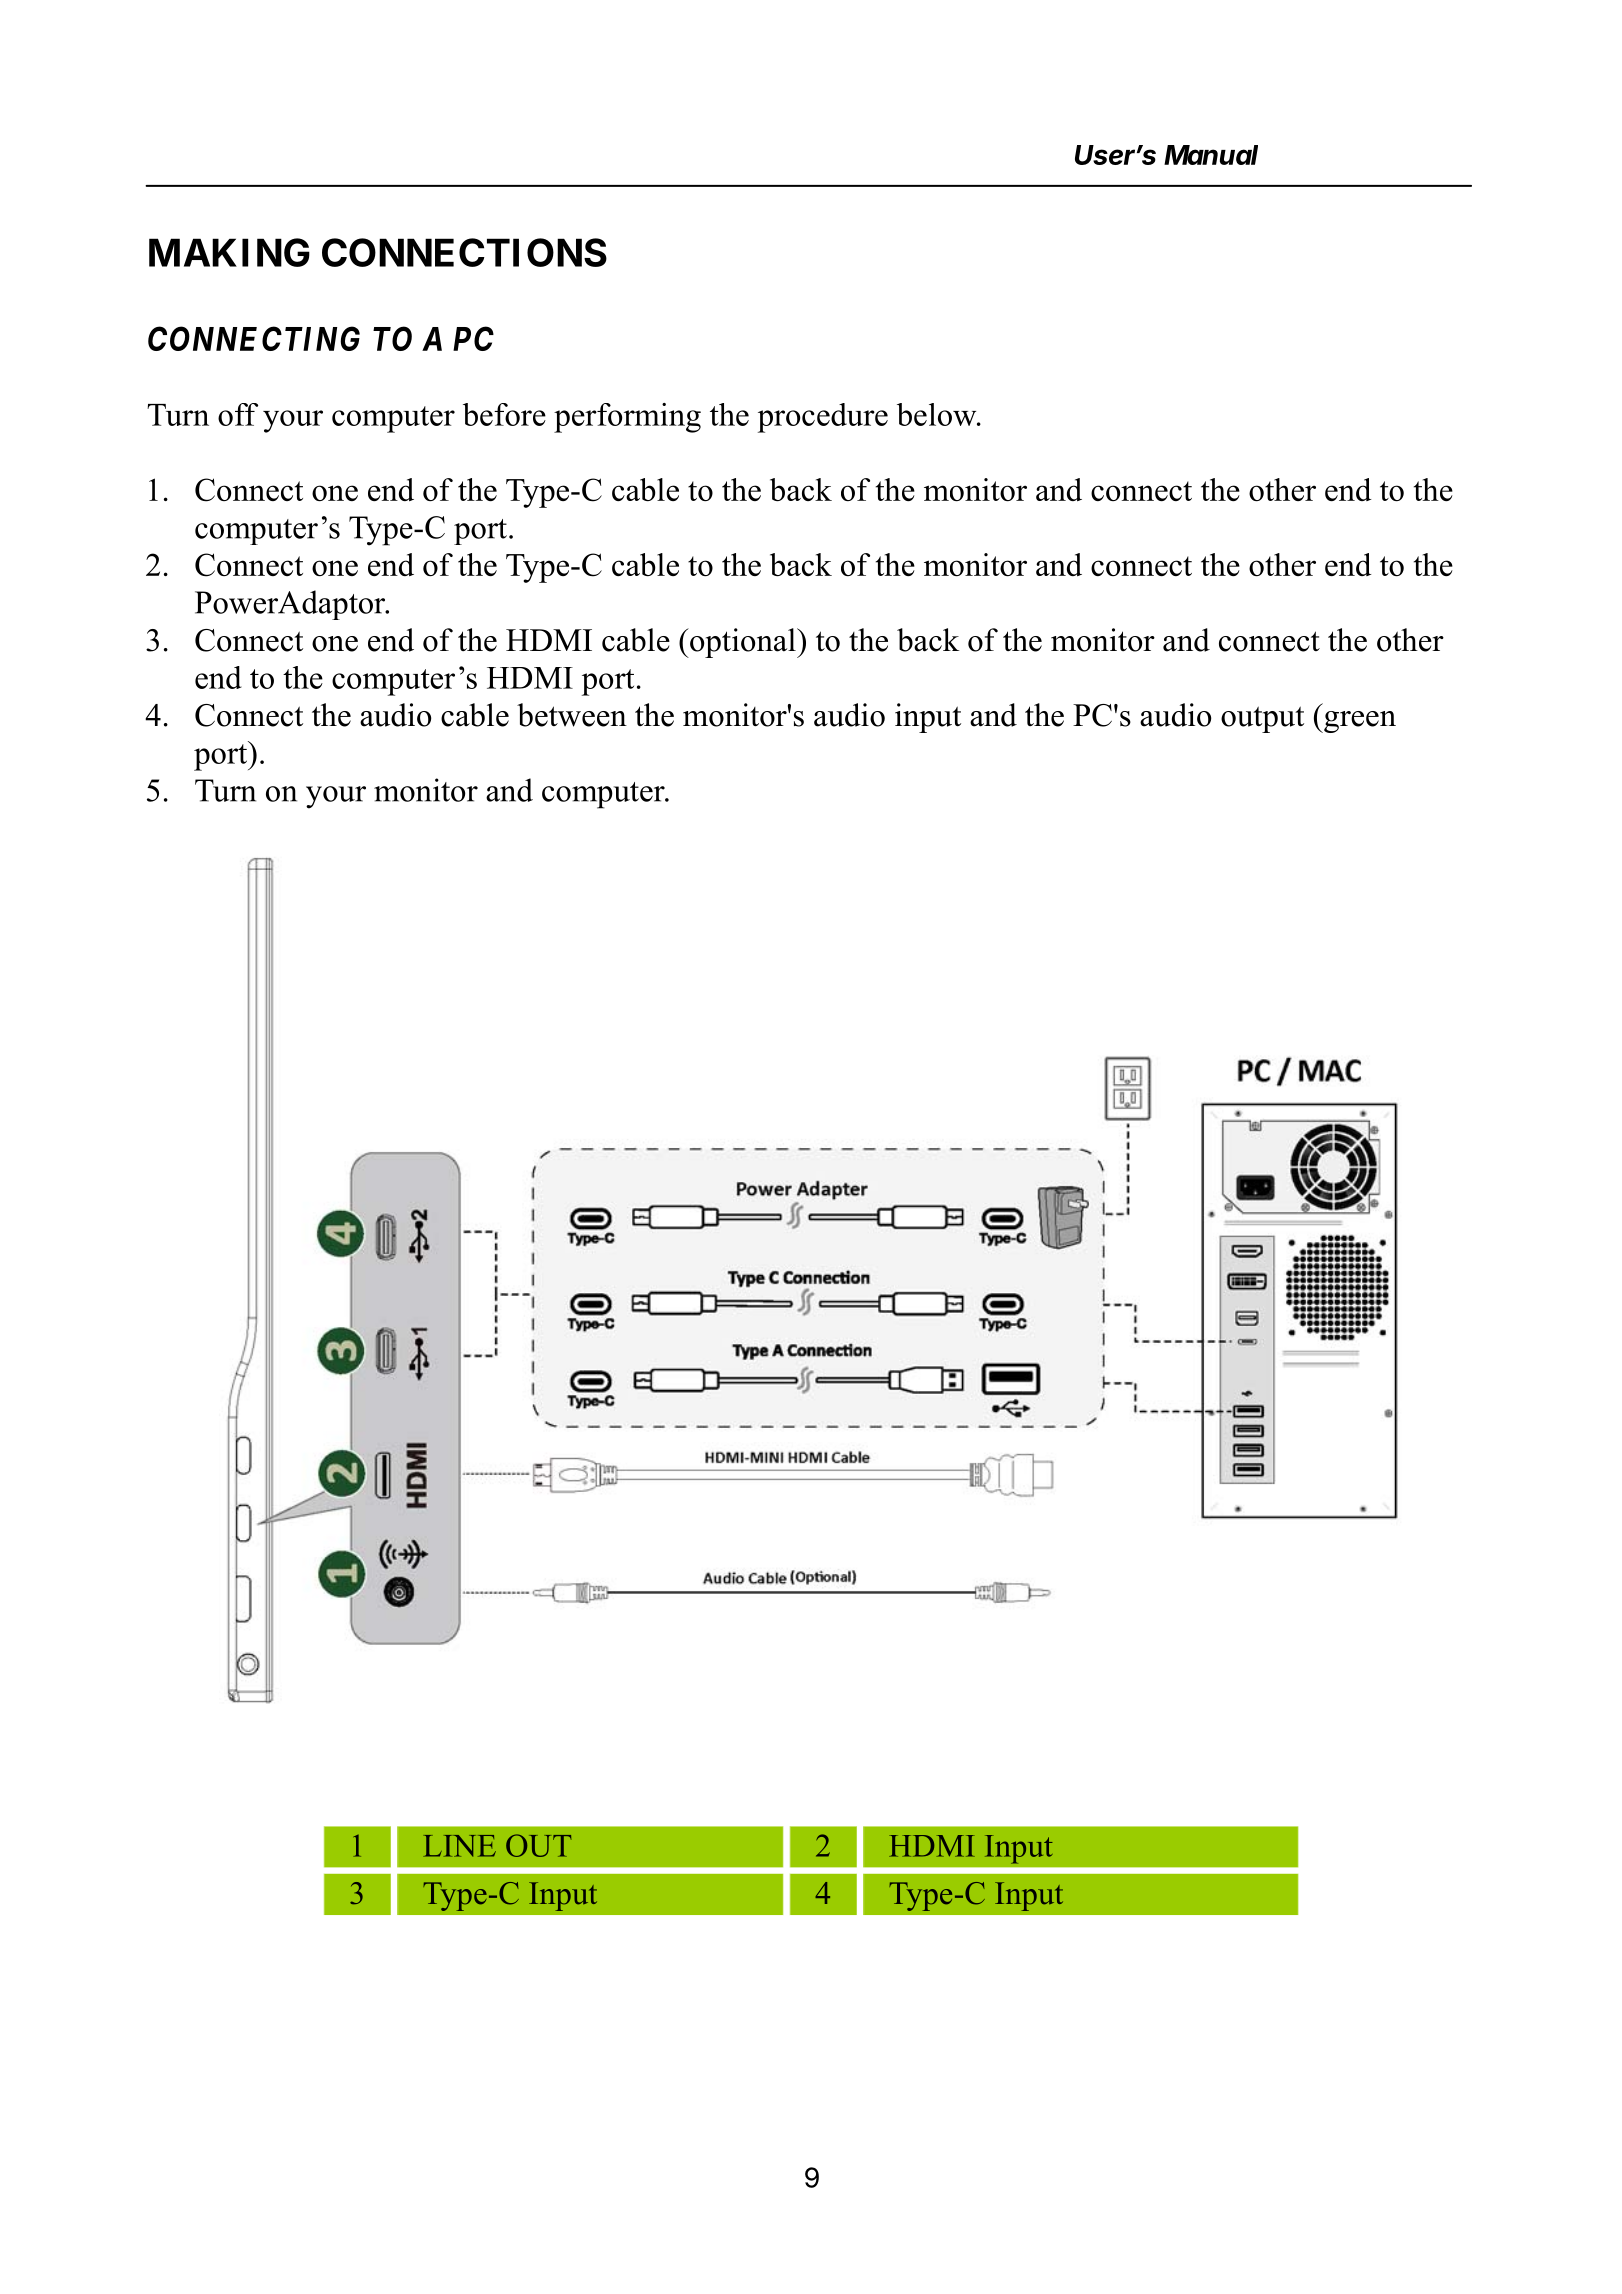 The width and height of the screenshot is (1622, 2294). I want to click on MAKING, so click(229, 252).
